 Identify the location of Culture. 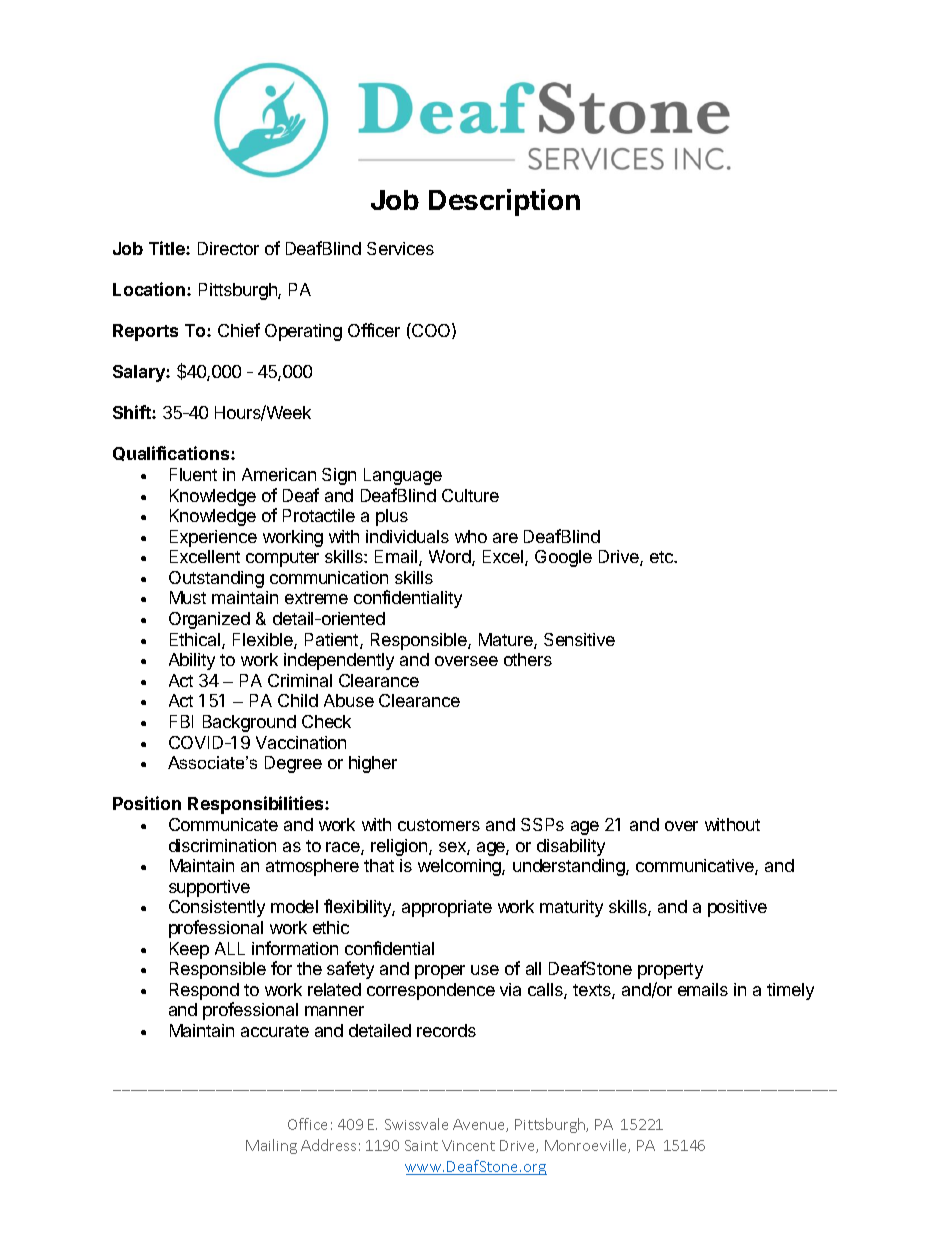
(470, 495).
